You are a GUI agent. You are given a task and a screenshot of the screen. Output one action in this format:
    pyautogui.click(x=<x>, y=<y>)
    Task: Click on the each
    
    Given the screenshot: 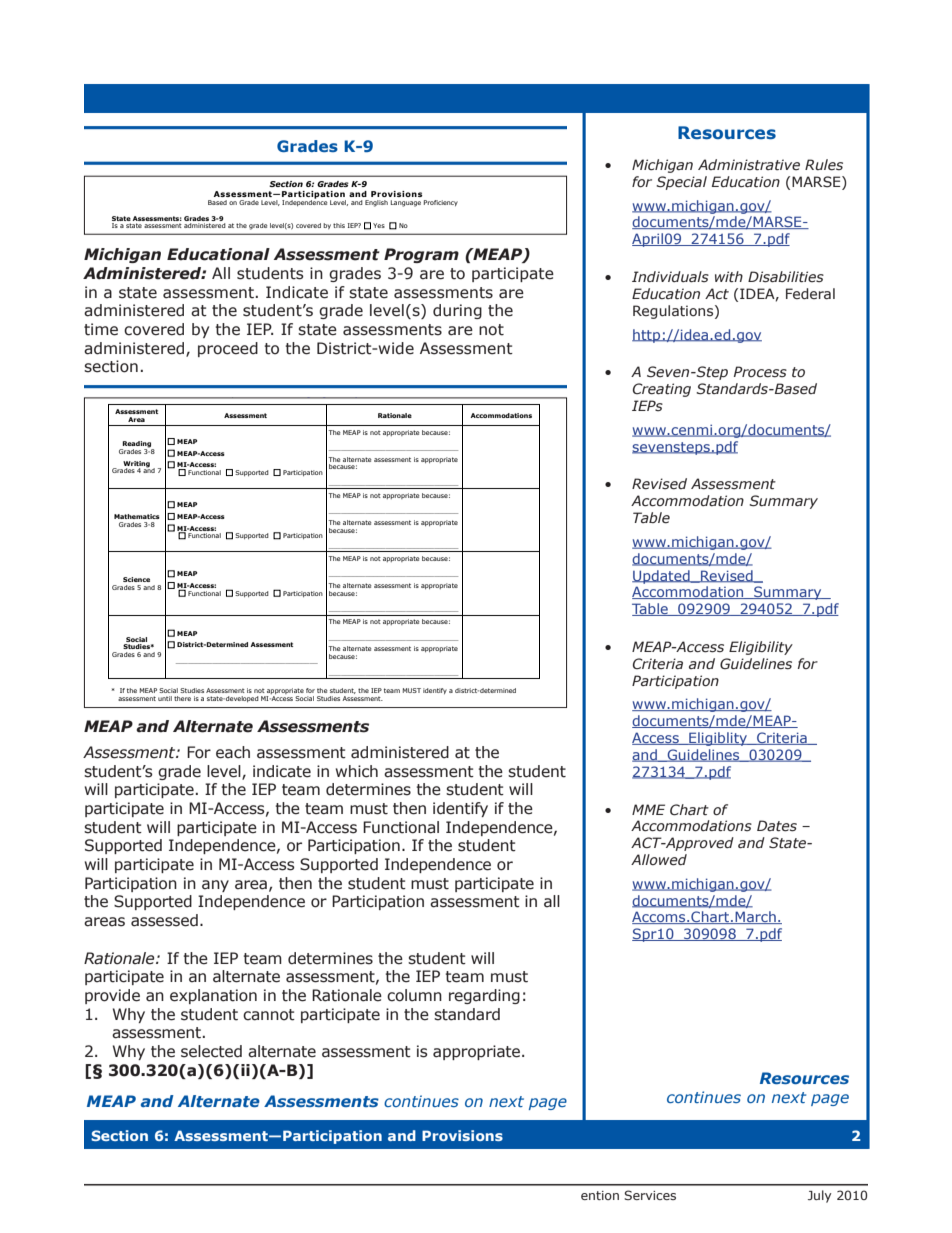 What is the action you would take?
    pyautogui.click(x=233, y=752)
